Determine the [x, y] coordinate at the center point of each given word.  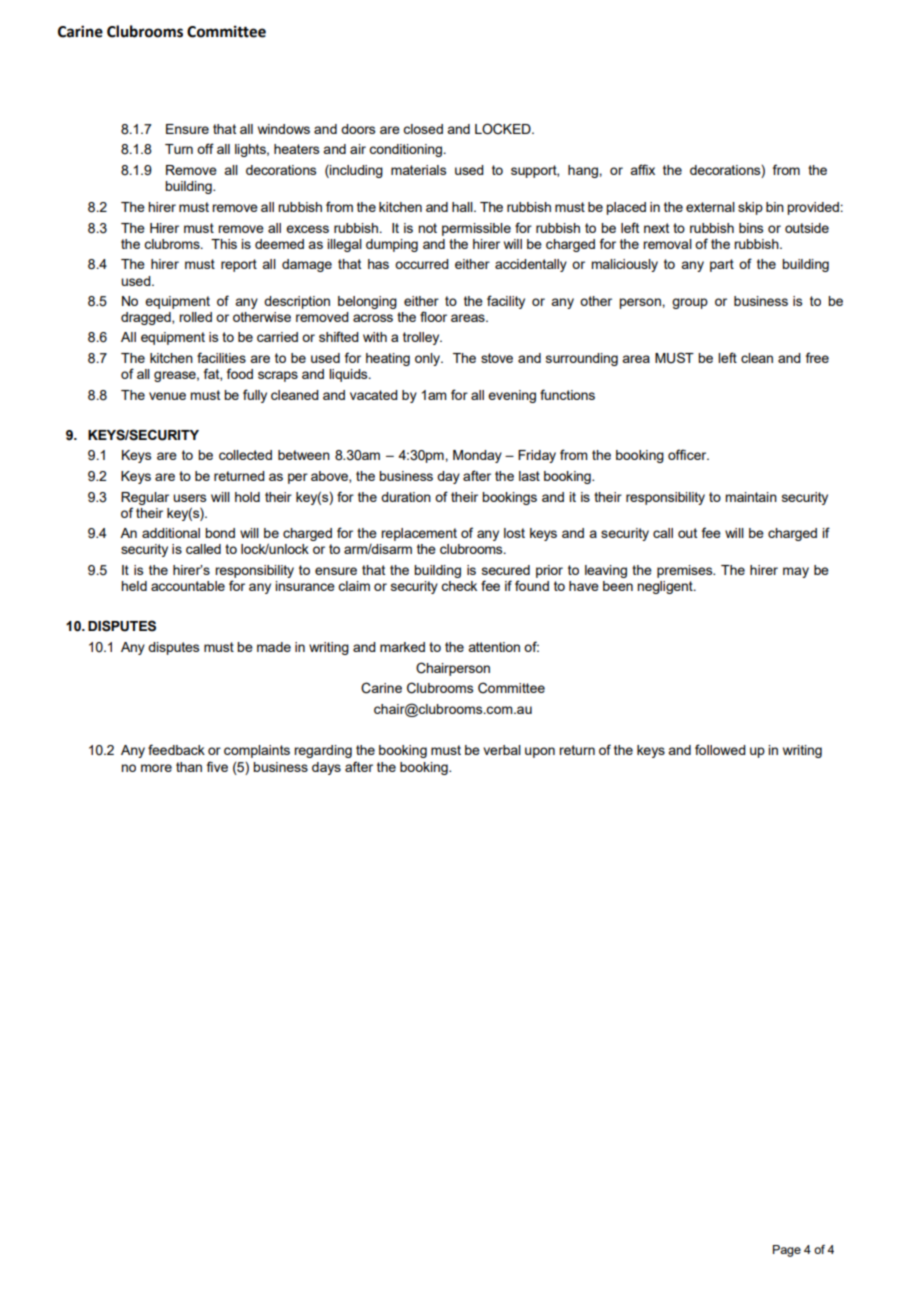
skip [750, 208]
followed [720, 749]
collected [245, 455]
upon [540, 752]
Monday [477, 456]
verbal [502, 750]
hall [463, 207]
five [217, 766]
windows [284, 129]
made [274, 647]
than [189, 767]
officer [688, 454]
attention [494, 647]
